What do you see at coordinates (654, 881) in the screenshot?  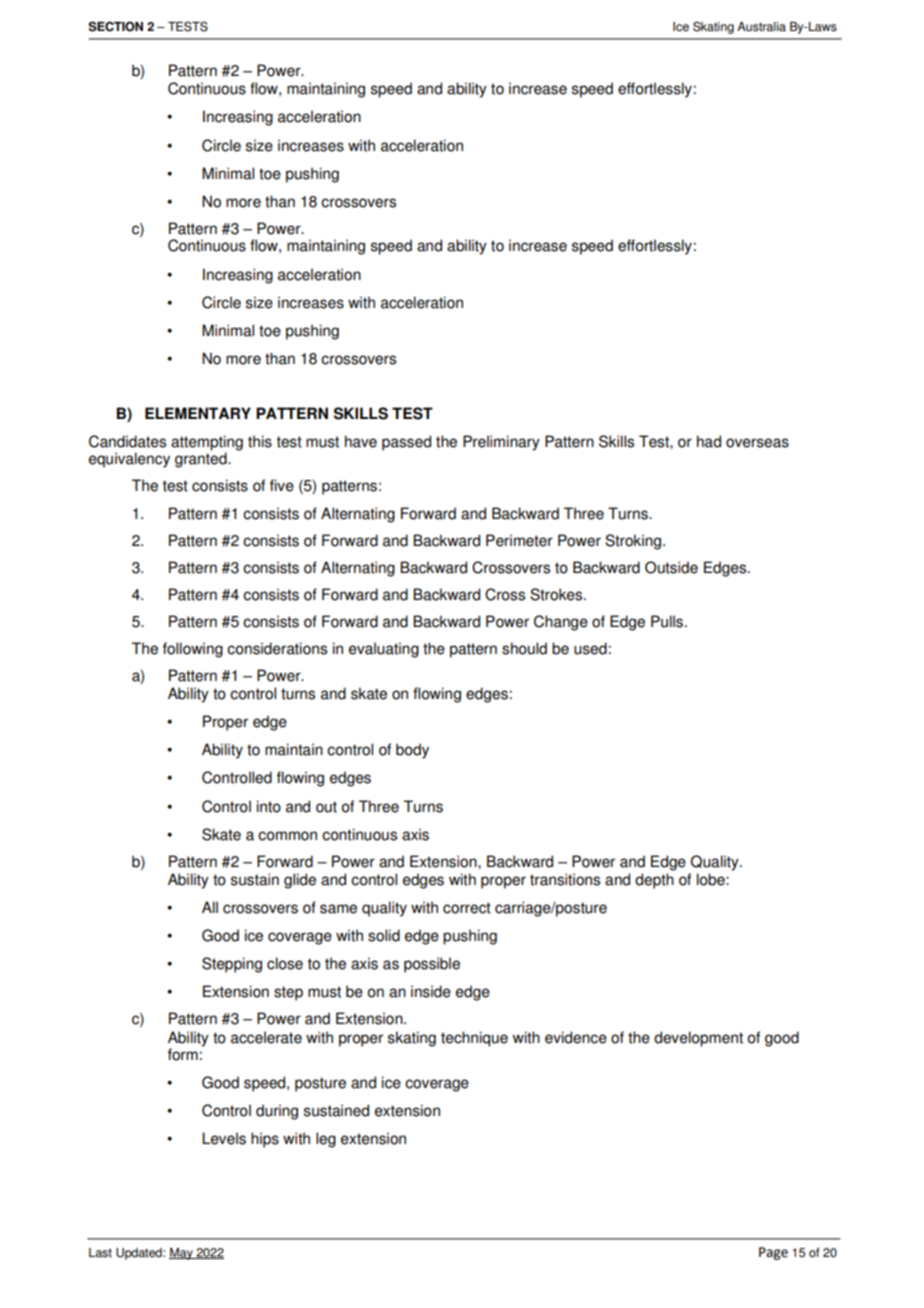 I see `depth` at bounding box center [654, 881].
